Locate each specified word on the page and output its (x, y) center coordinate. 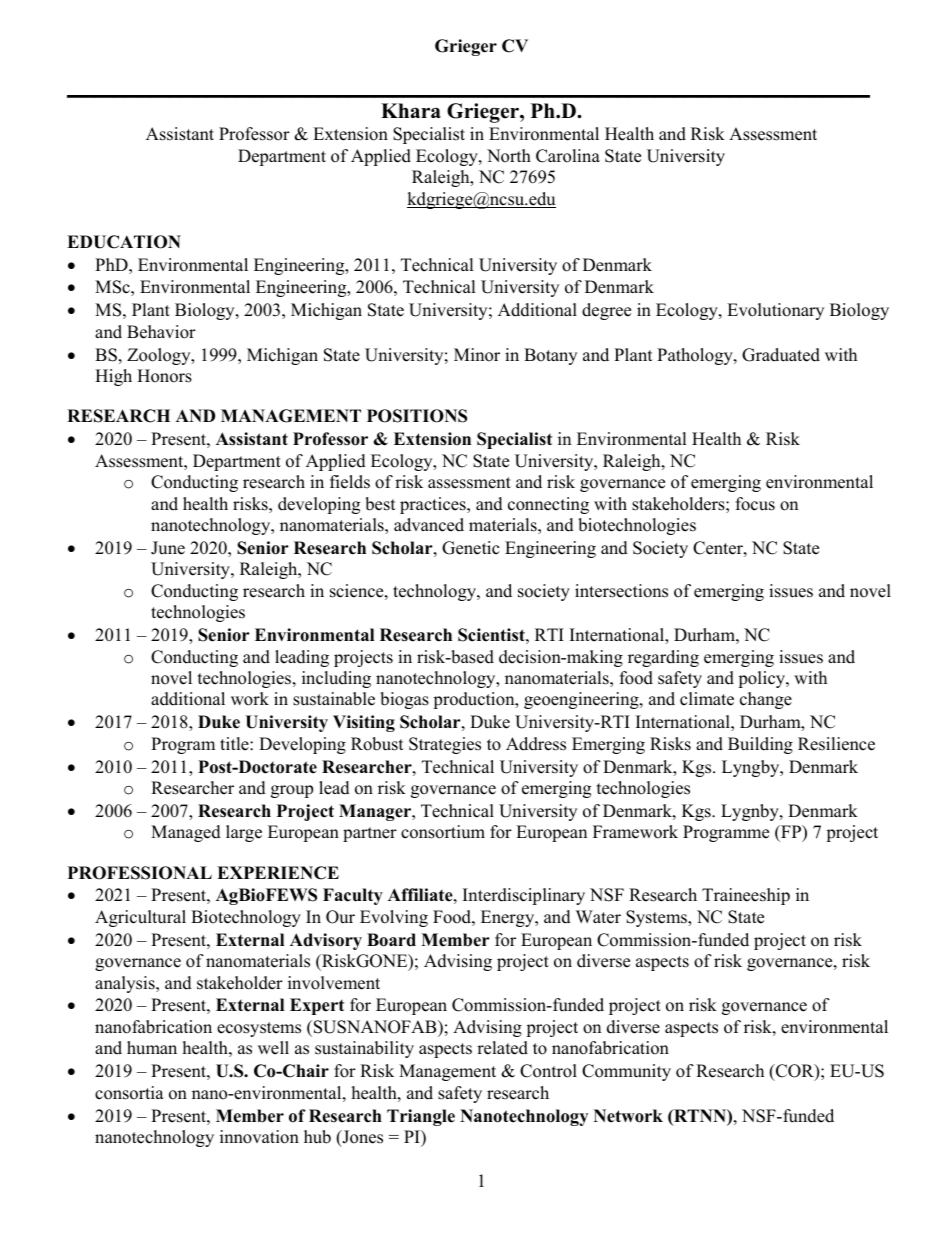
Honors (164, 376)
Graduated (781, 355)
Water (598, 917)
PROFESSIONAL (140, 873)
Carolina (568, 156)
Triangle (421, 1117)
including (336, 679)
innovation (259, 1137)
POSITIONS (417, 416)
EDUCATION (124, 242)
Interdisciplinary (524, 896)
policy (762, 679)
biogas (404, 700)
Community (626, 1072)
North (509, 156)
